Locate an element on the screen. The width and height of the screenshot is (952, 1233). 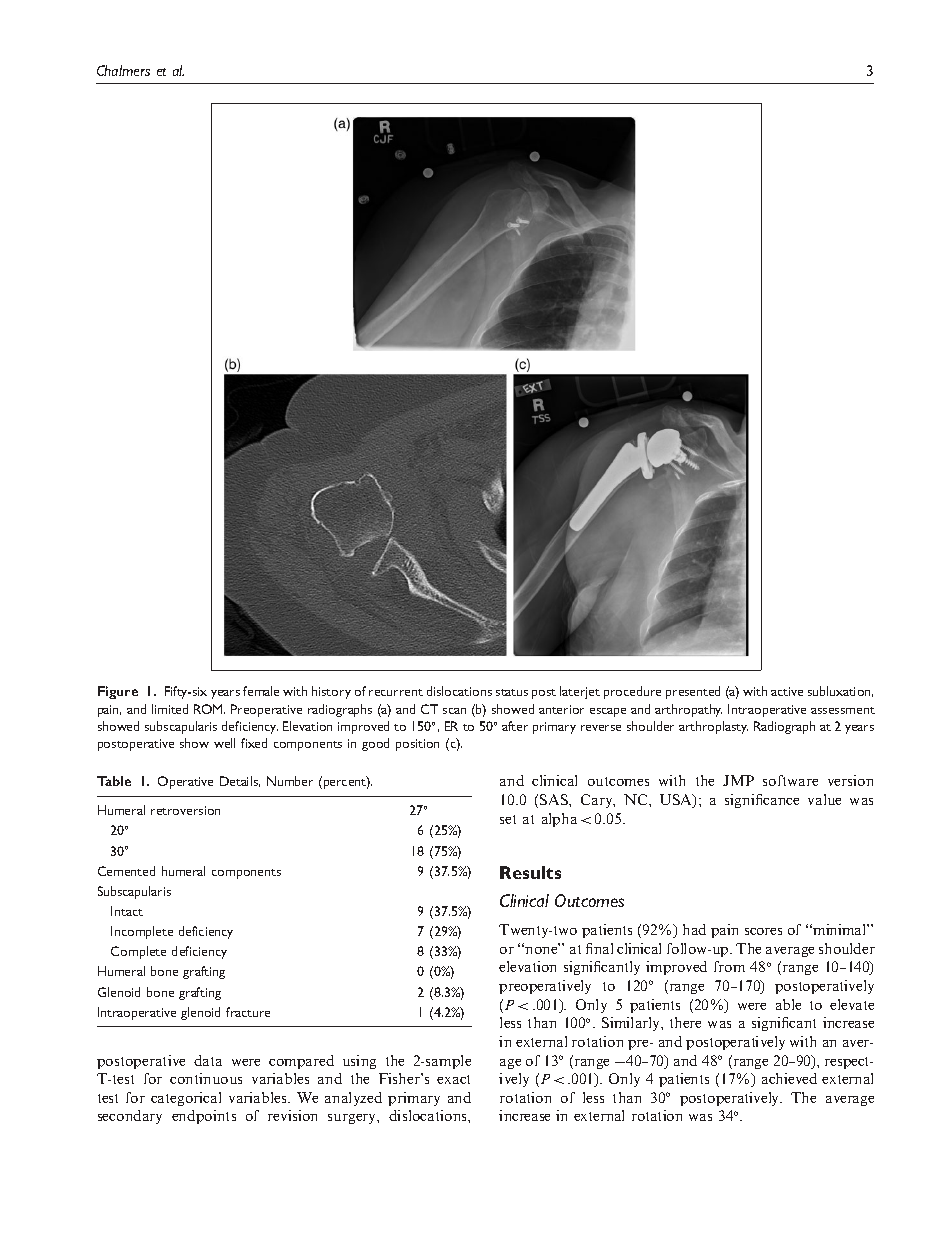
female is located at coordinates (261, 691).
